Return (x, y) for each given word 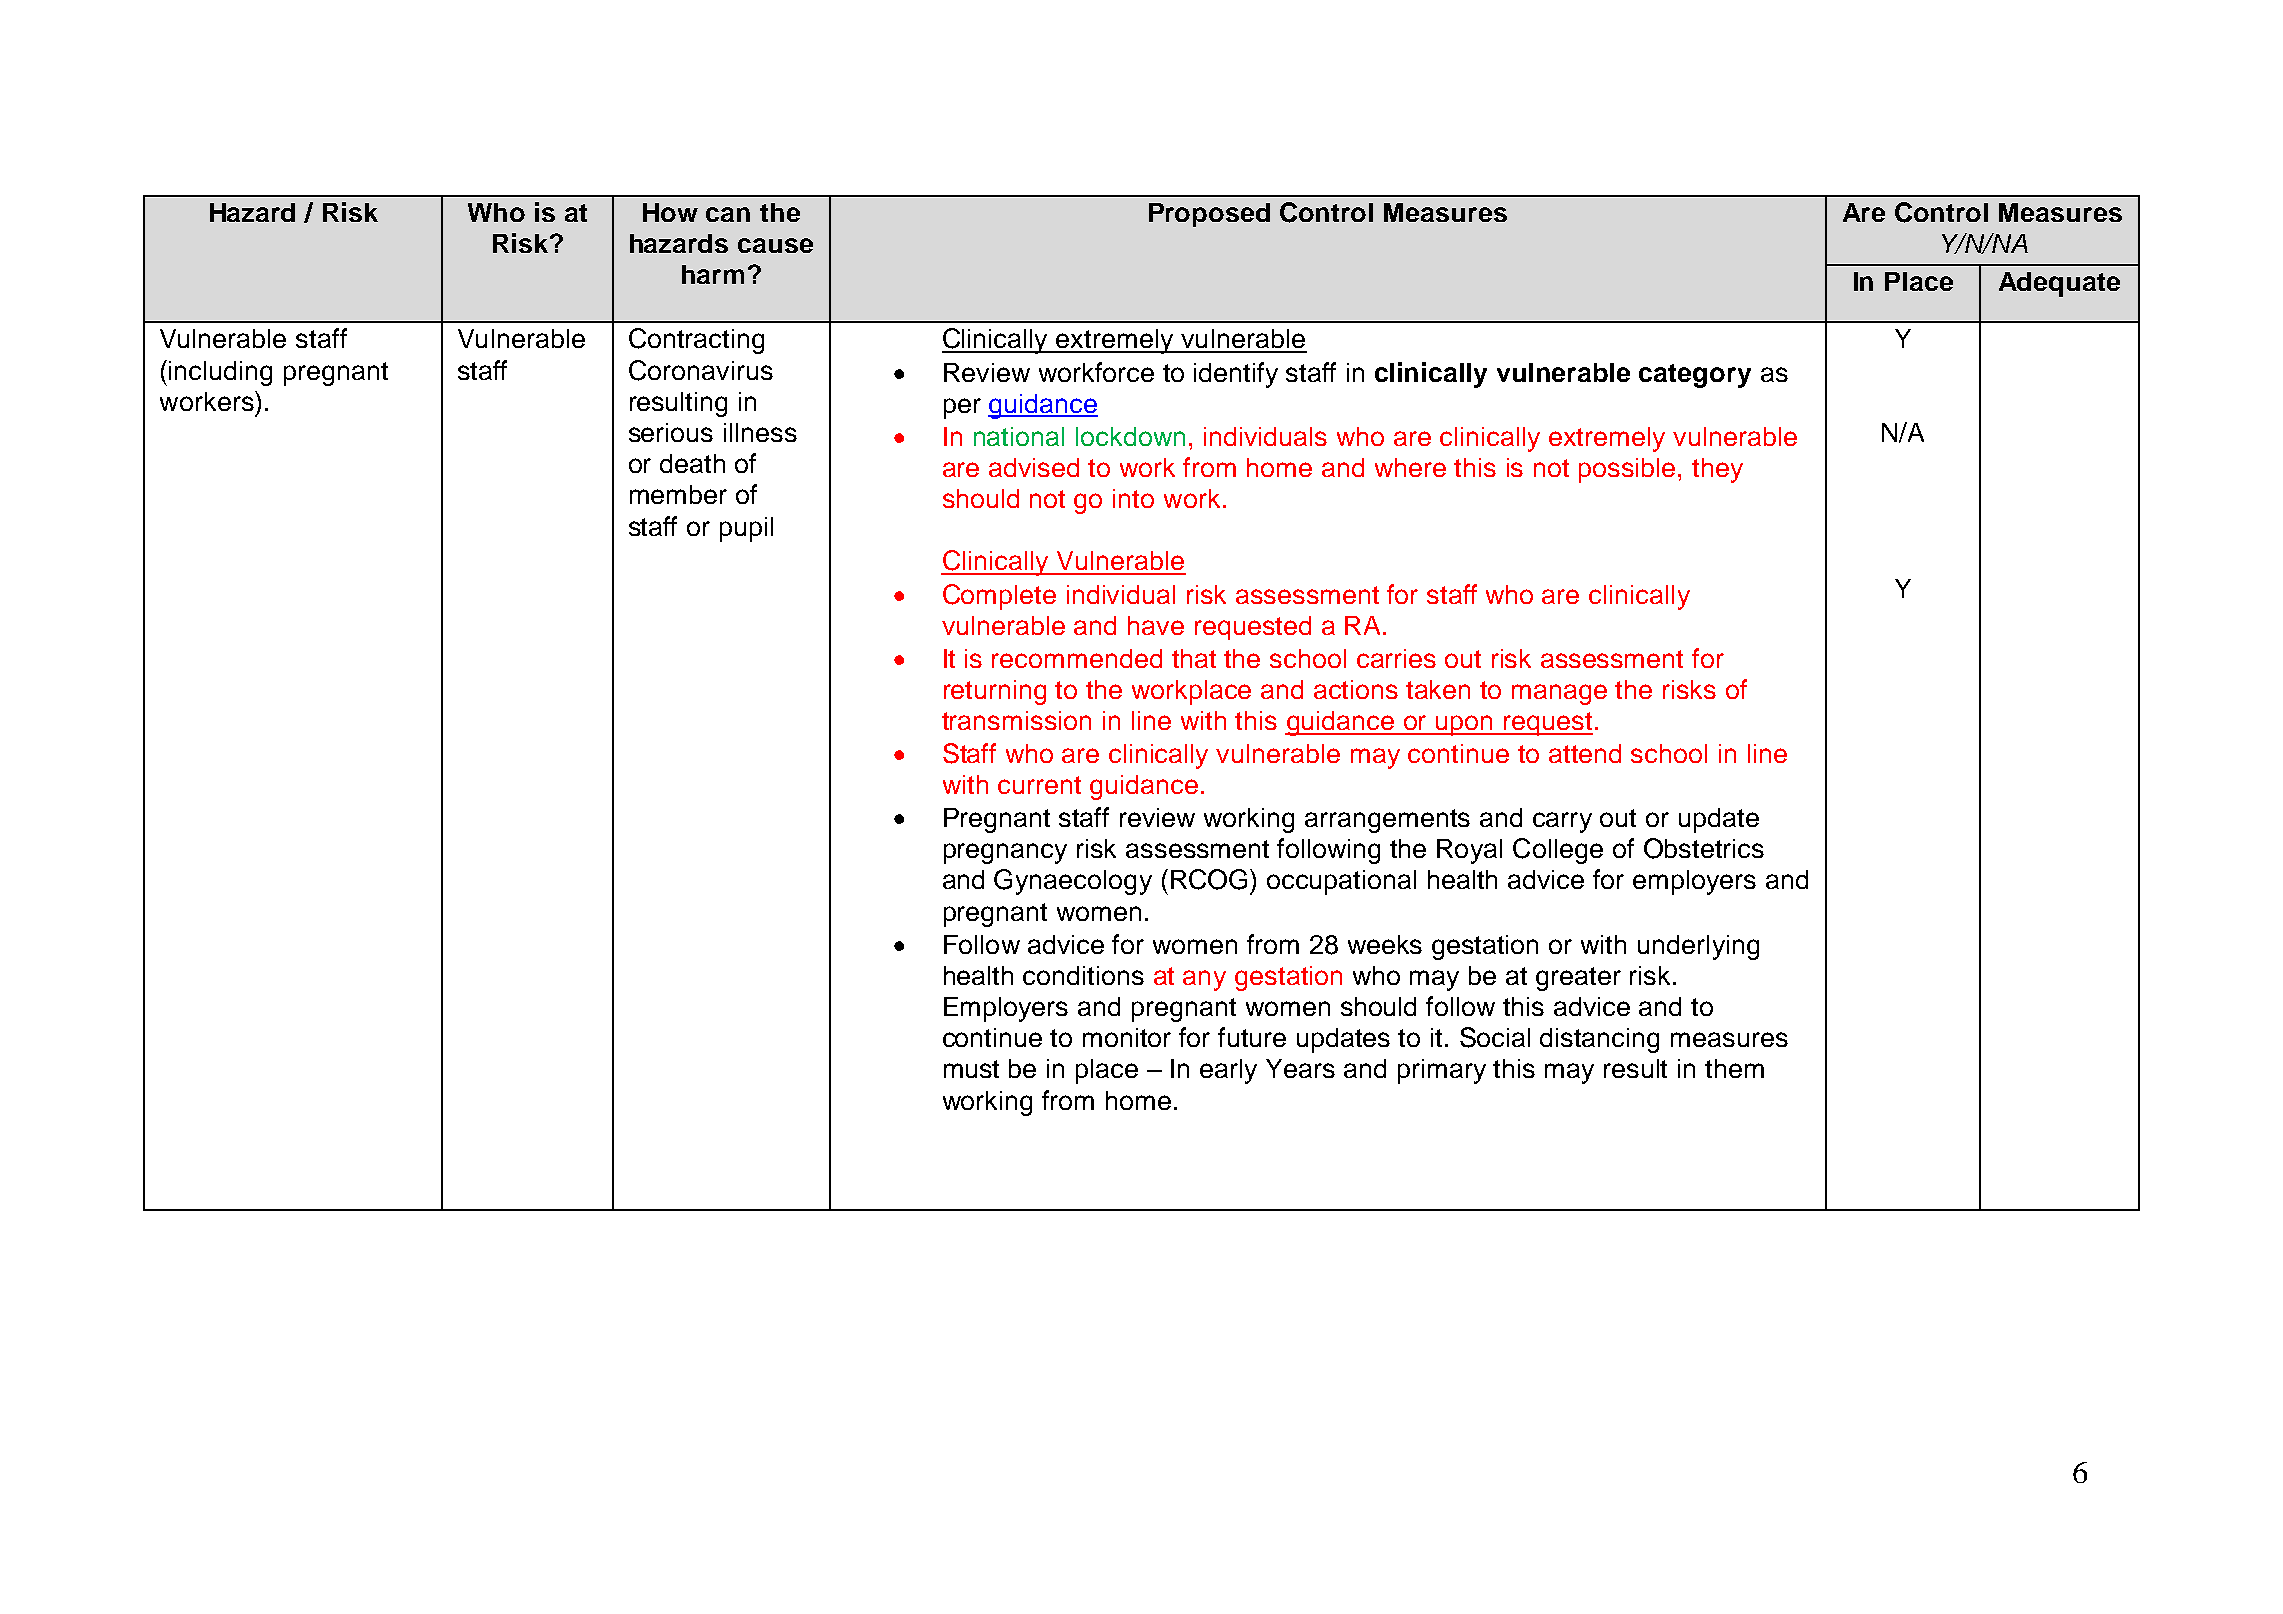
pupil (746, 529)
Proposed (1209, 215)
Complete (999, 597)
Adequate (2059, 284)
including (220, 373)
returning (995, 692)
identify (1236, 375)
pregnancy (1005, 853)
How (670, 212)
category (1695, 376)
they (1717, 470)
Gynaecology (1073, 882)
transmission (1016, 720)
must (971, 1069)
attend (1585, 753)
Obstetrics (1704, 848)
